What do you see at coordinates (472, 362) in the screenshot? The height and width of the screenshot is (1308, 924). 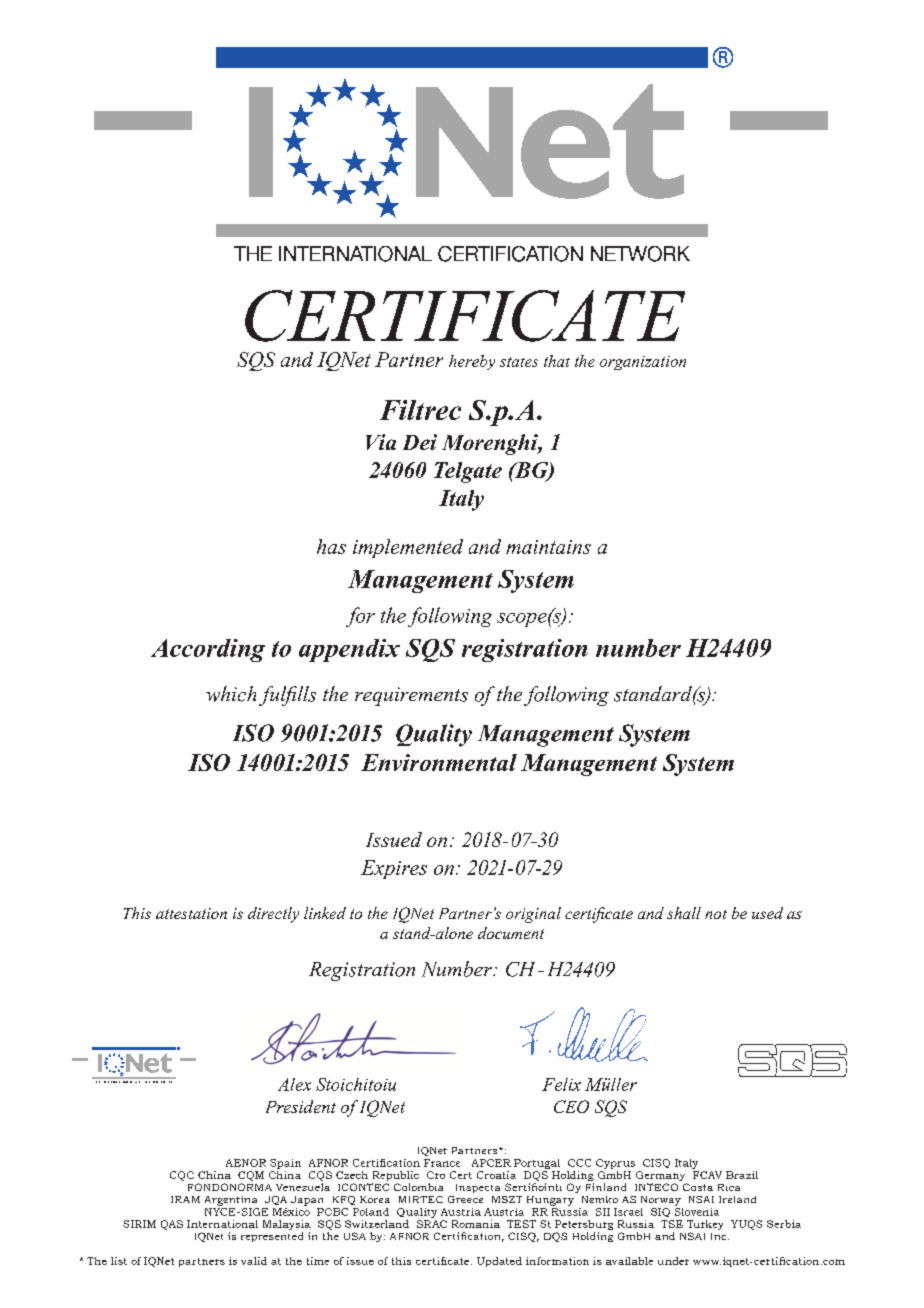 I see `hereby` at bounding box center [472, 362].
